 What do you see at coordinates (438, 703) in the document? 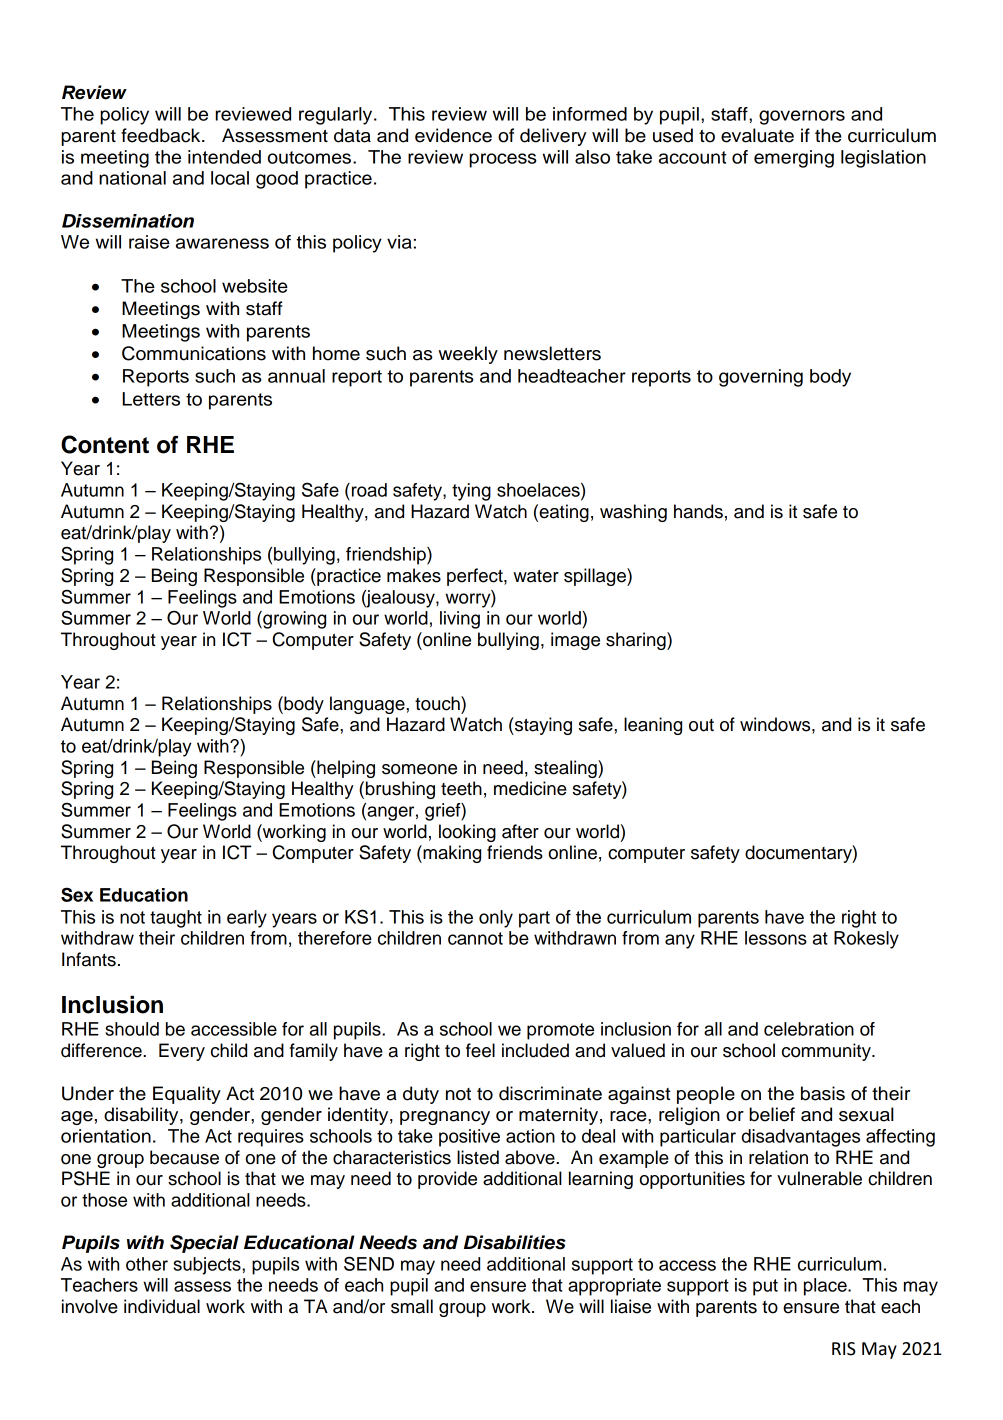
I see `touch` at bounding box center [438, 703].
